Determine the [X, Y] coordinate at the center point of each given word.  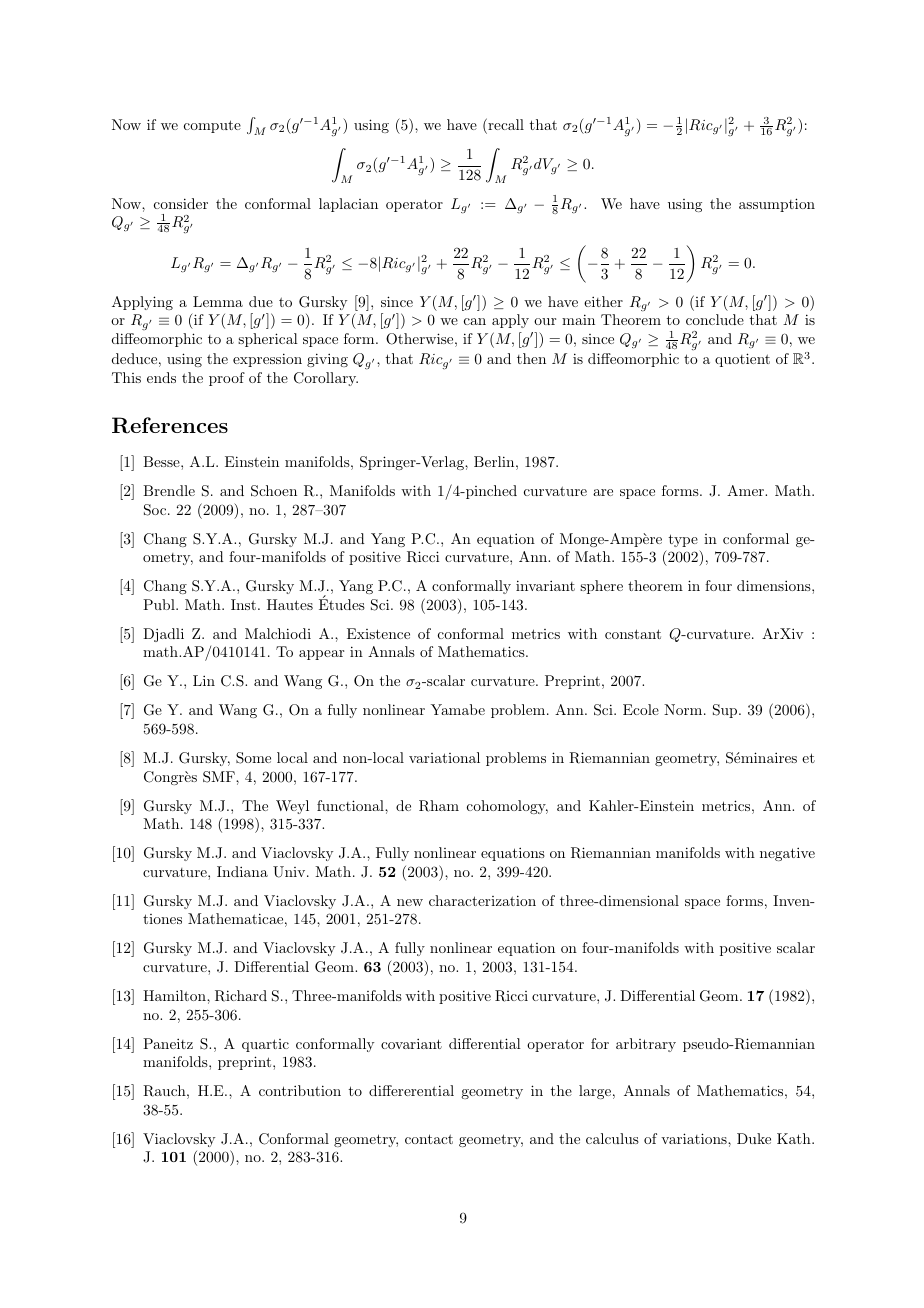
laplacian [348, 205]
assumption [777, 205]
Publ [160, 604]
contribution [300, 1090]
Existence [378, 633]
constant [633, 634]
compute [212, 126]
